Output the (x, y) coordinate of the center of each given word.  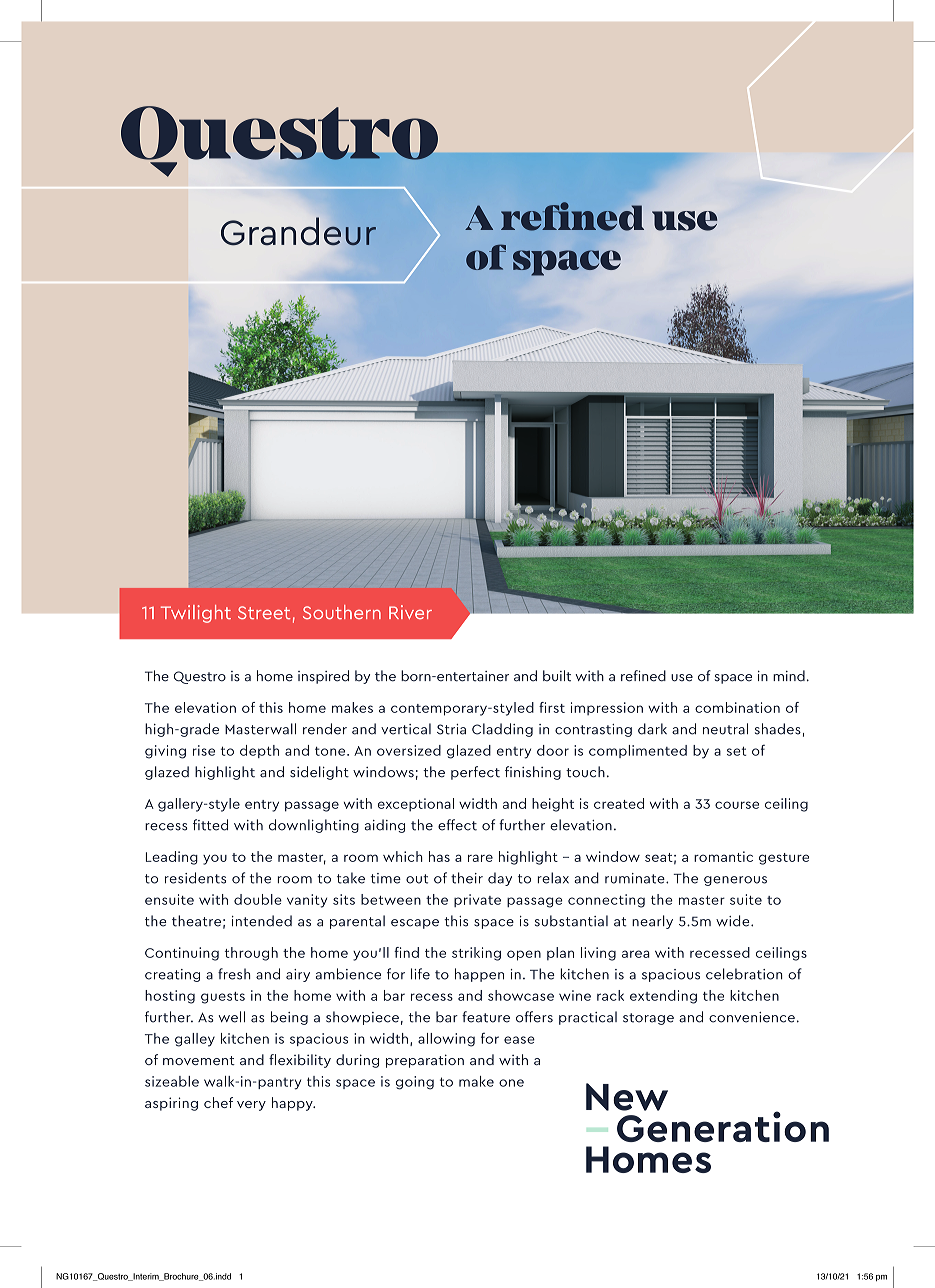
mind (789, 676)
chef (218, 1102)
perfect (475, 773)
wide (734, 921)
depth (259, 751)
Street (264, 612)
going (415, 1083)
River (410, 612)
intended (262, 921)
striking (476, 954)
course (737, 805)
